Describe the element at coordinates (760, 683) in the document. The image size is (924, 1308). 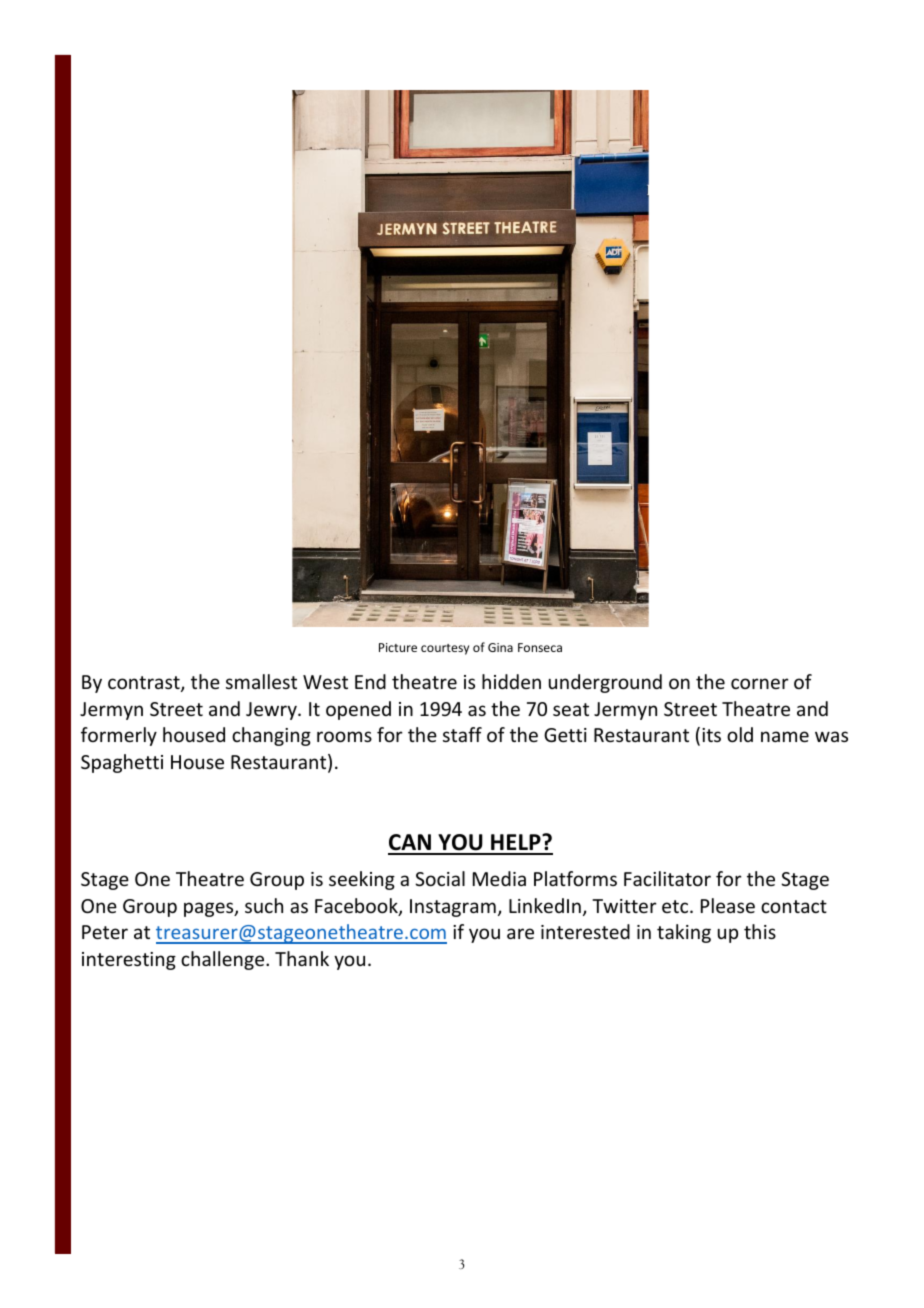
I see `corner` at that location.
